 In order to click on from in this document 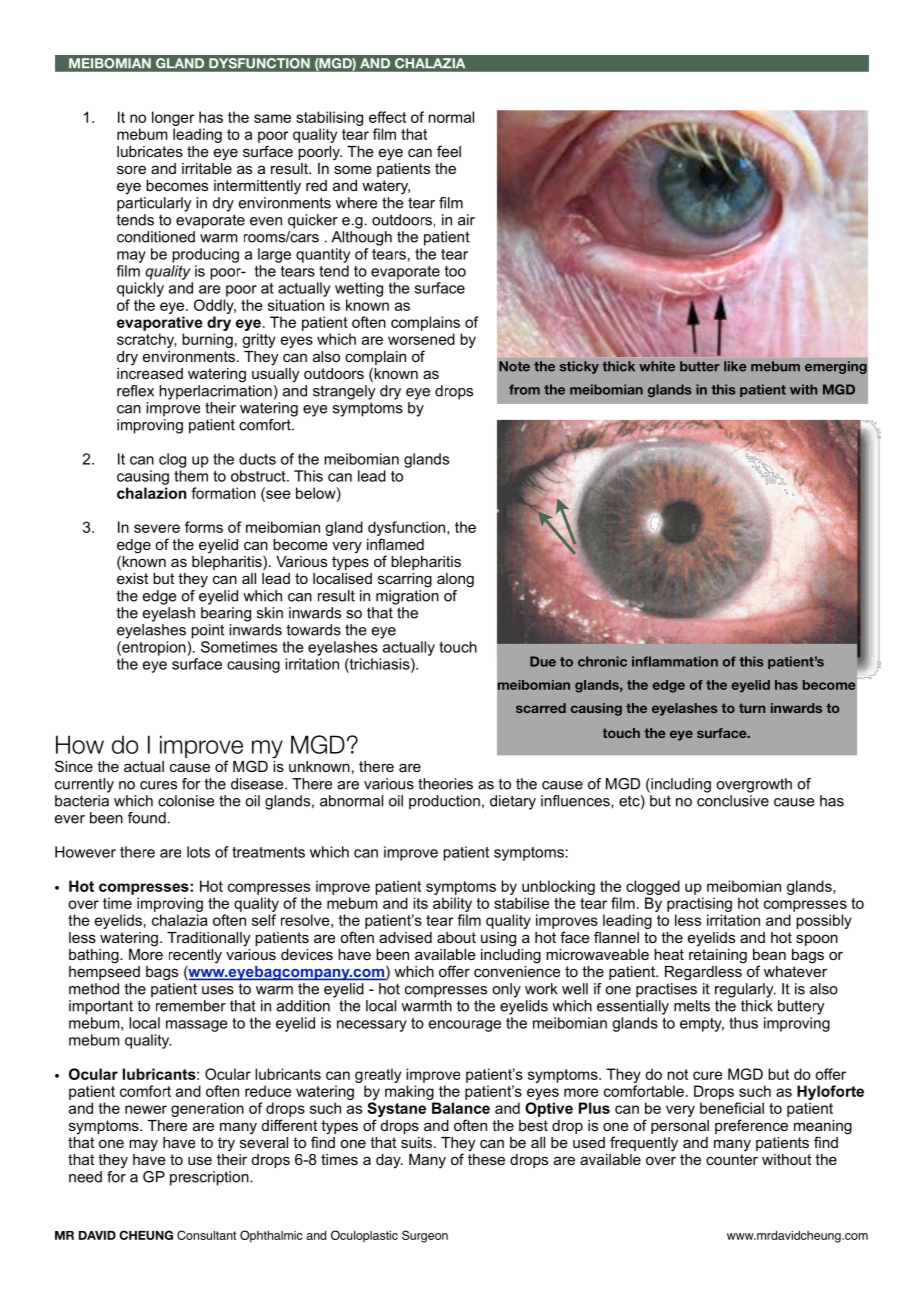, I will do `click(524, 389)`.
